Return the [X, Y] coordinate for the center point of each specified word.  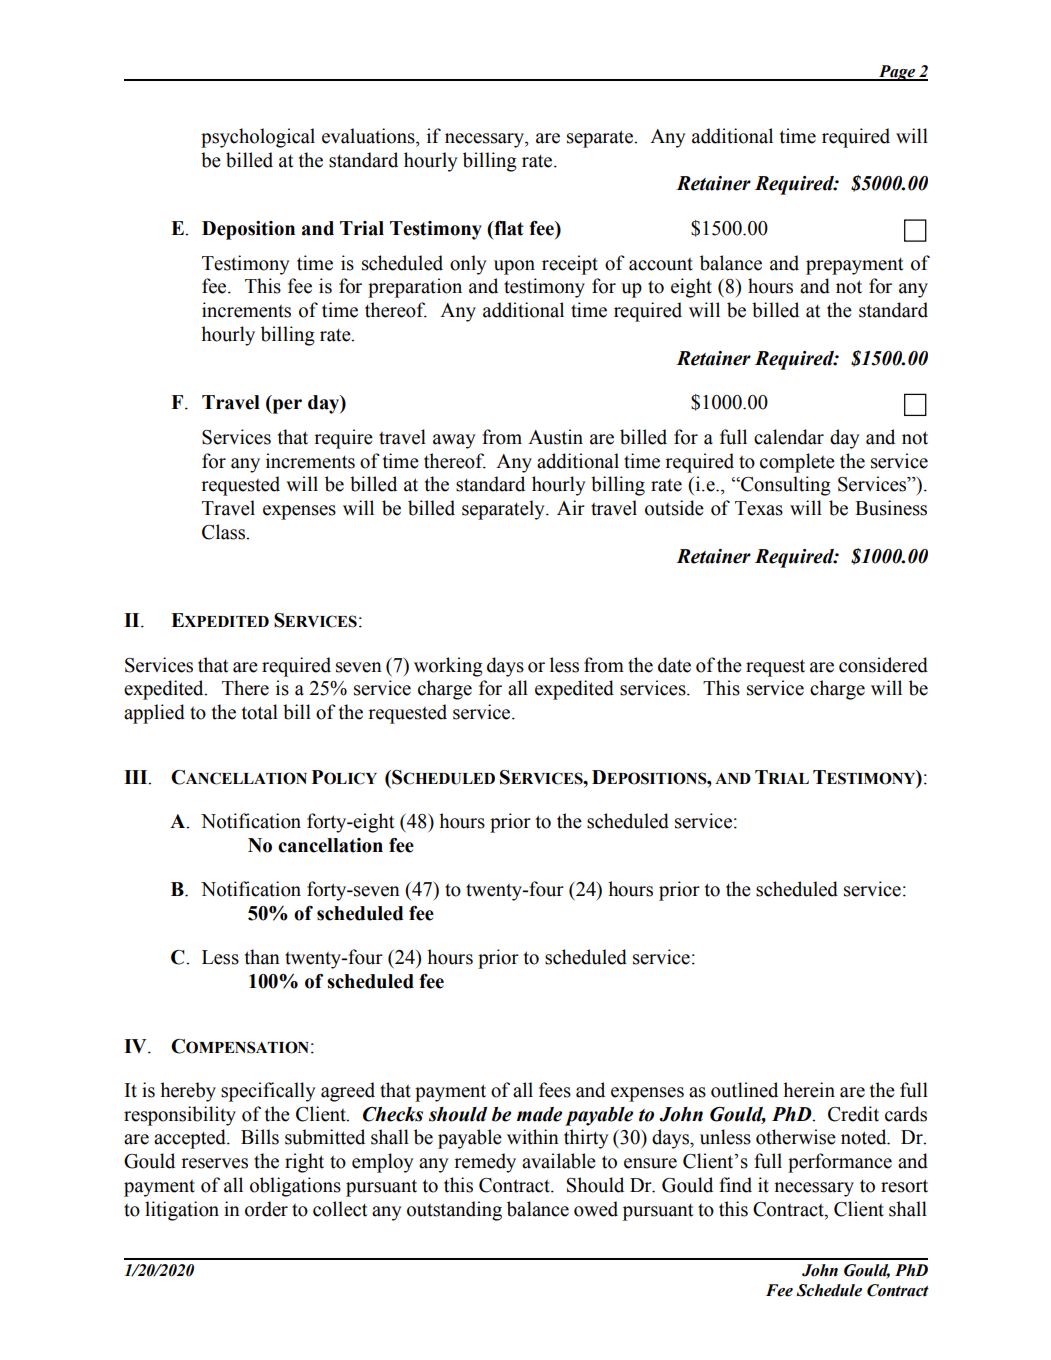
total [260, 712]
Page [897, 73]
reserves [214, 1163]
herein [809, 1090]
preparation [415, 288]
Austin [555, 437]
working [448, 667]
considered [883, 665]
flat [508, 228]
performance [840, 1163]
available [559, 1161]
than [262, 957]
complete [797, 463]
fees [555, 1090]
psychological [258, 138]
